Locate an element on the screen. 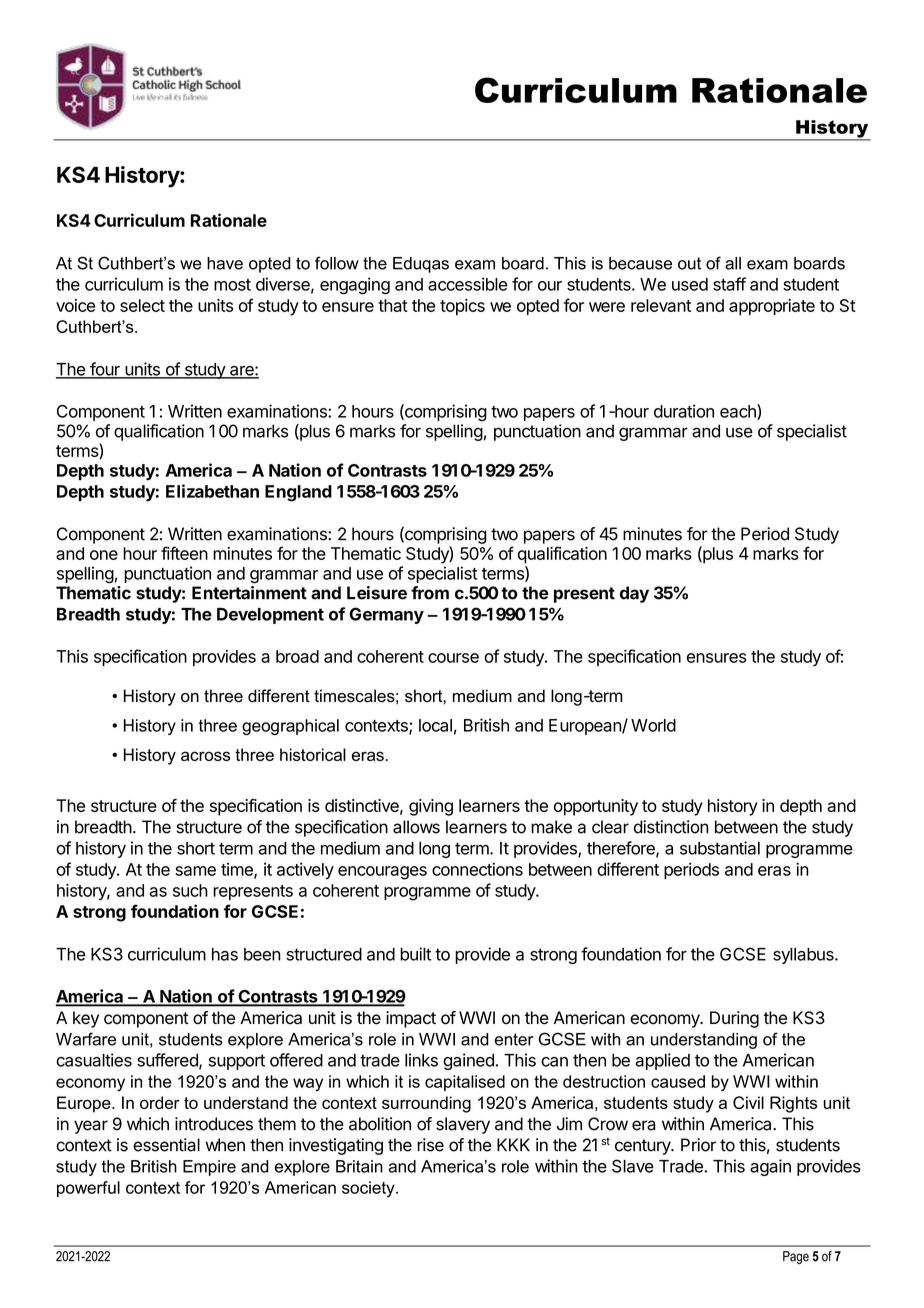 The height and width of the screenshot is (1308, 924). Page is located at coordinates (796, 1257).
